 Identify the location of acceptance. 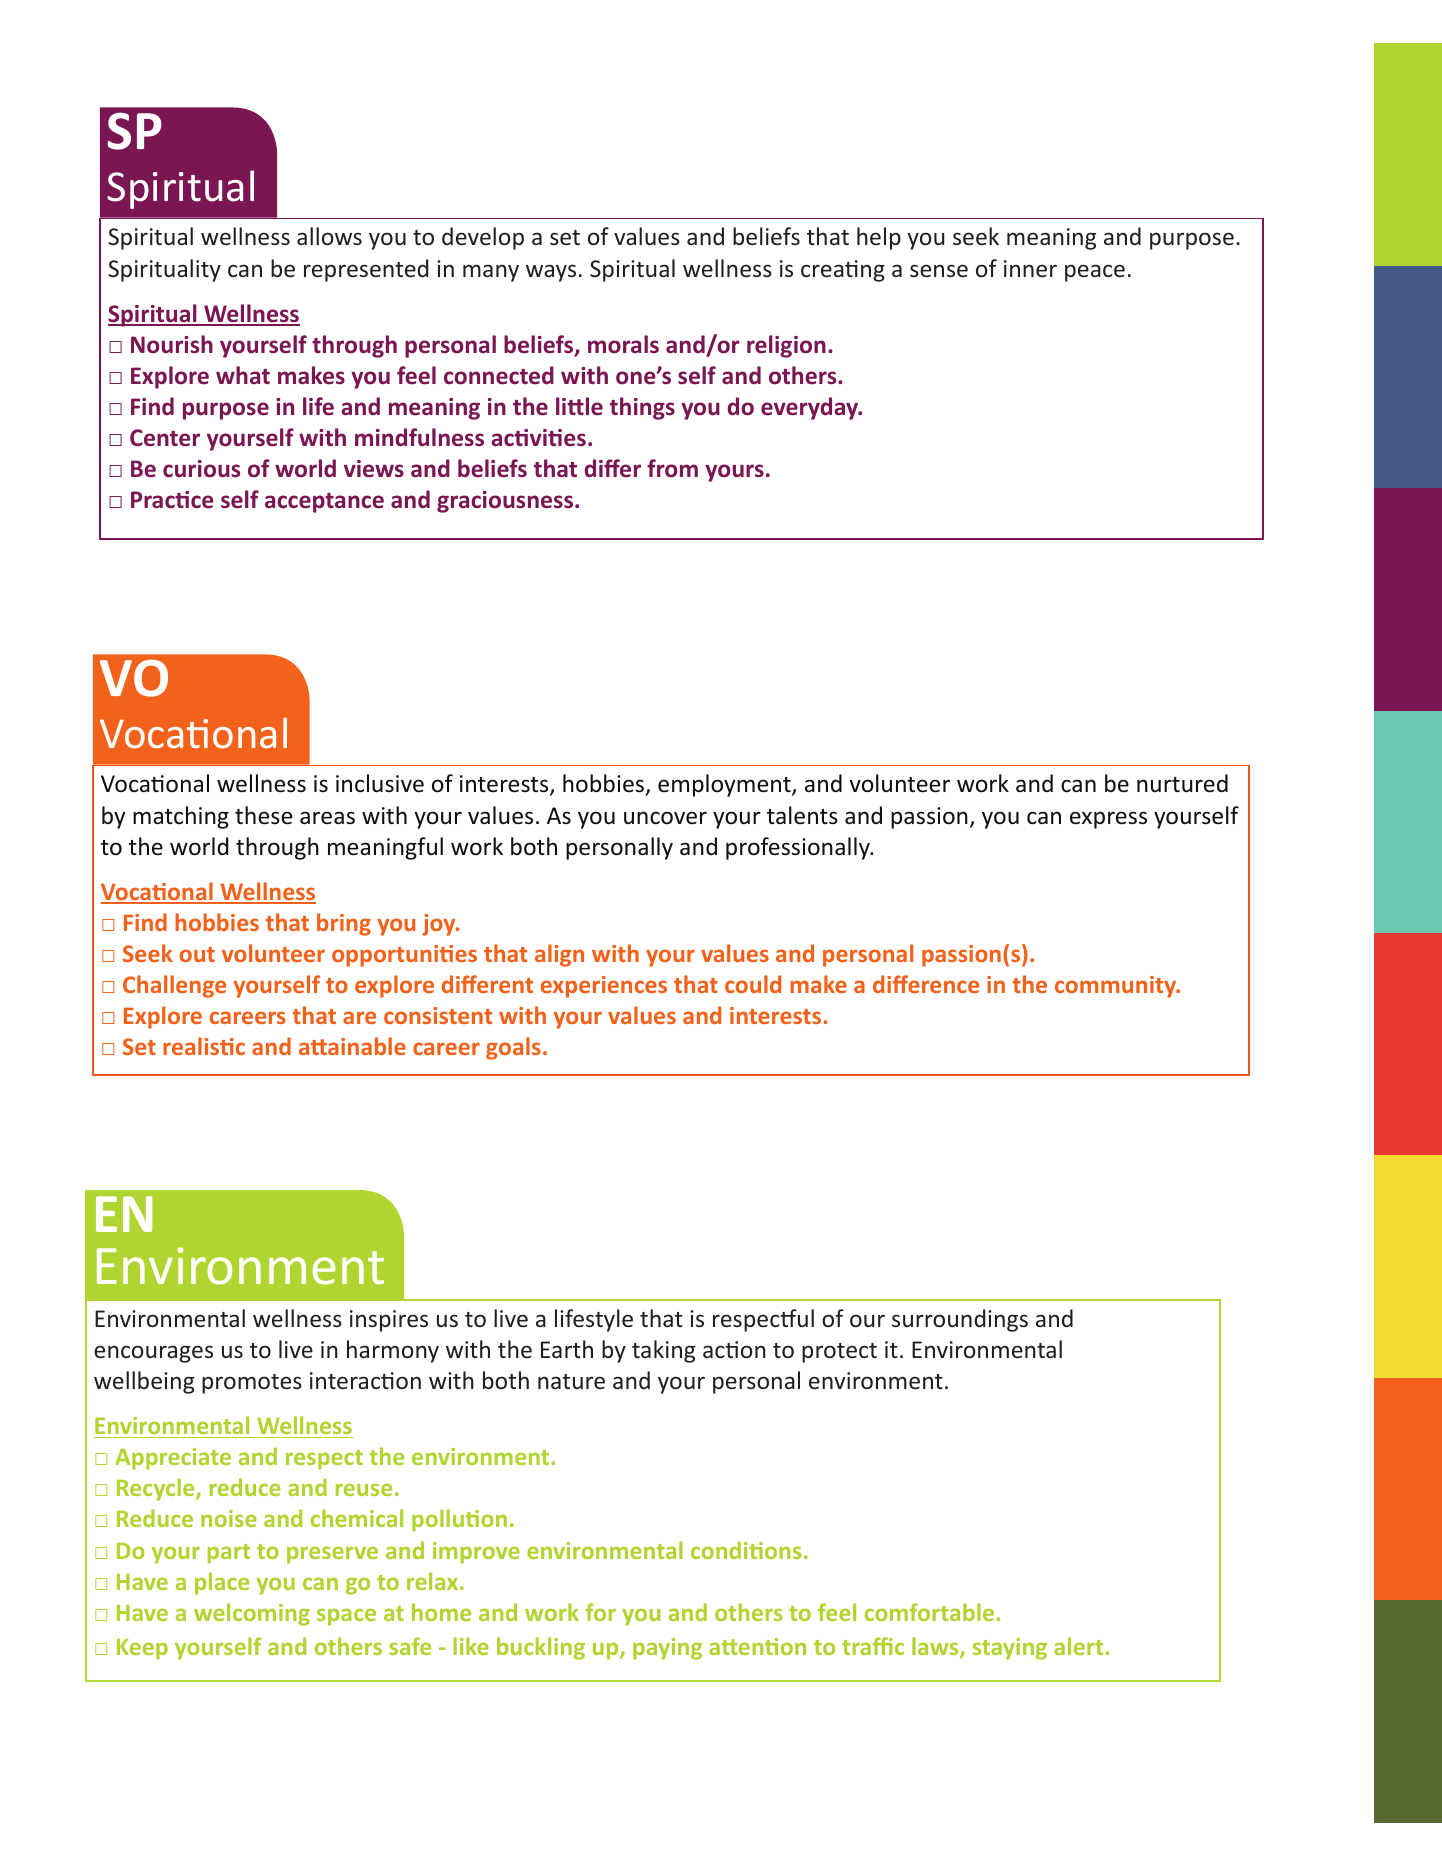
(324, 503).
